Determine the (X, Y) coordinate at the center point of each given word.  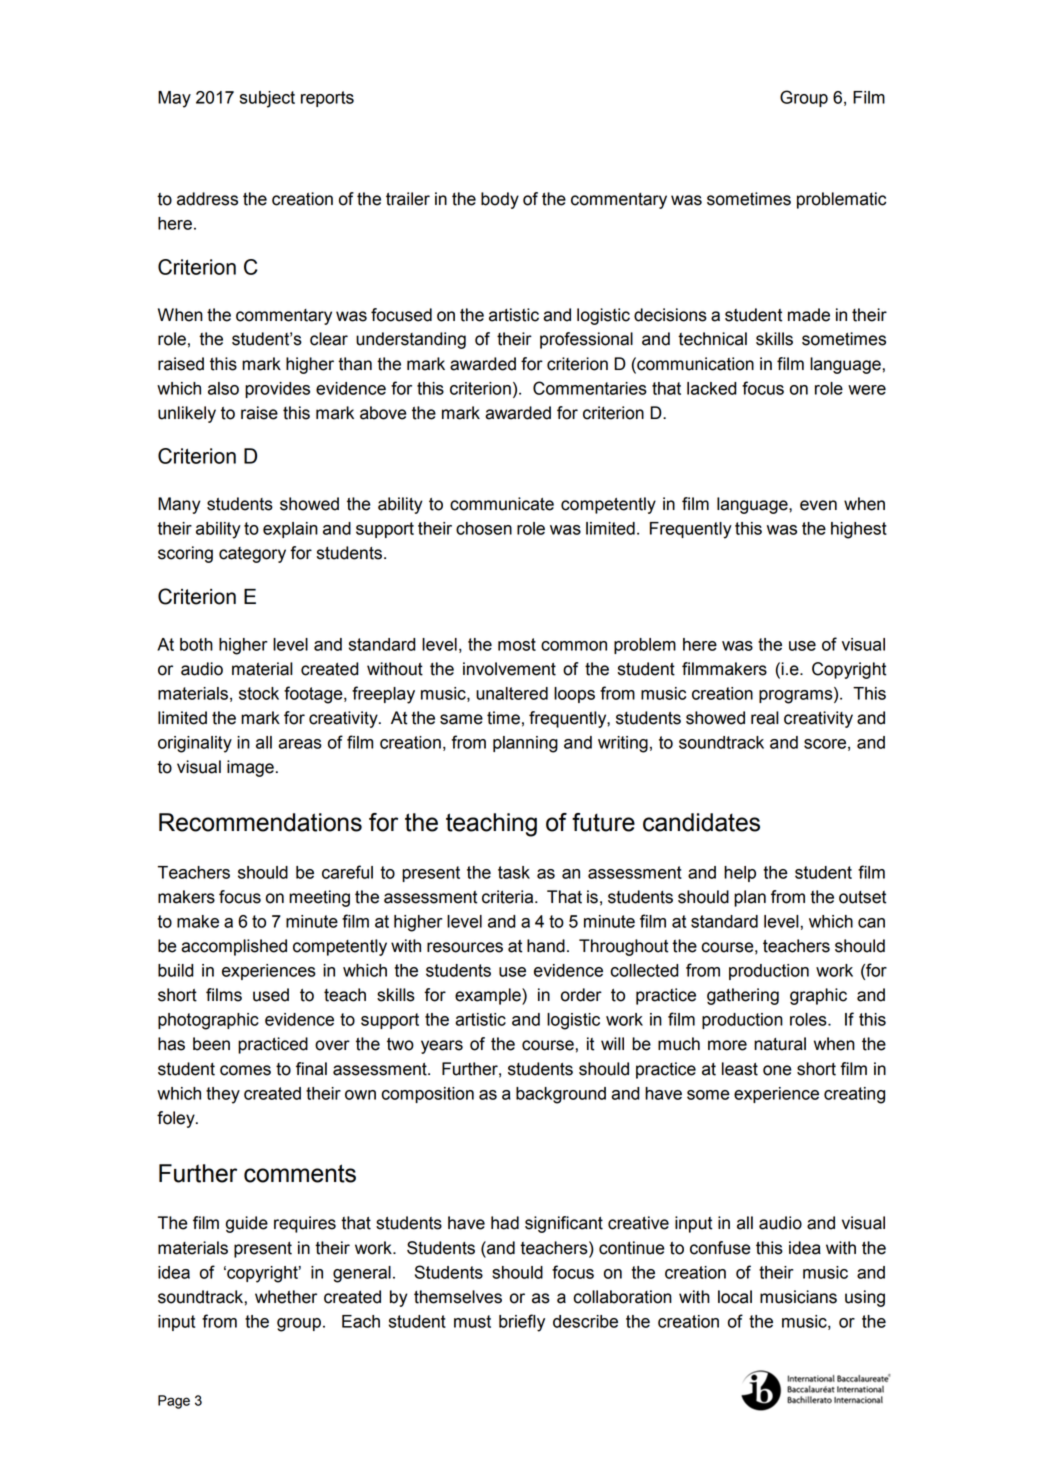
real (765, 718)
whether (286, 1297)
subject (267, 99)
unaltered (512, 693)
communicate (502, 504)
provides (277, 390)
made (809, 315)
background (561, 1095)
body (500, 200)
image (250, 768)
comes (245, 1070)
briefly (522, 1323)
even (818, 505)
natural (780, 1044)
